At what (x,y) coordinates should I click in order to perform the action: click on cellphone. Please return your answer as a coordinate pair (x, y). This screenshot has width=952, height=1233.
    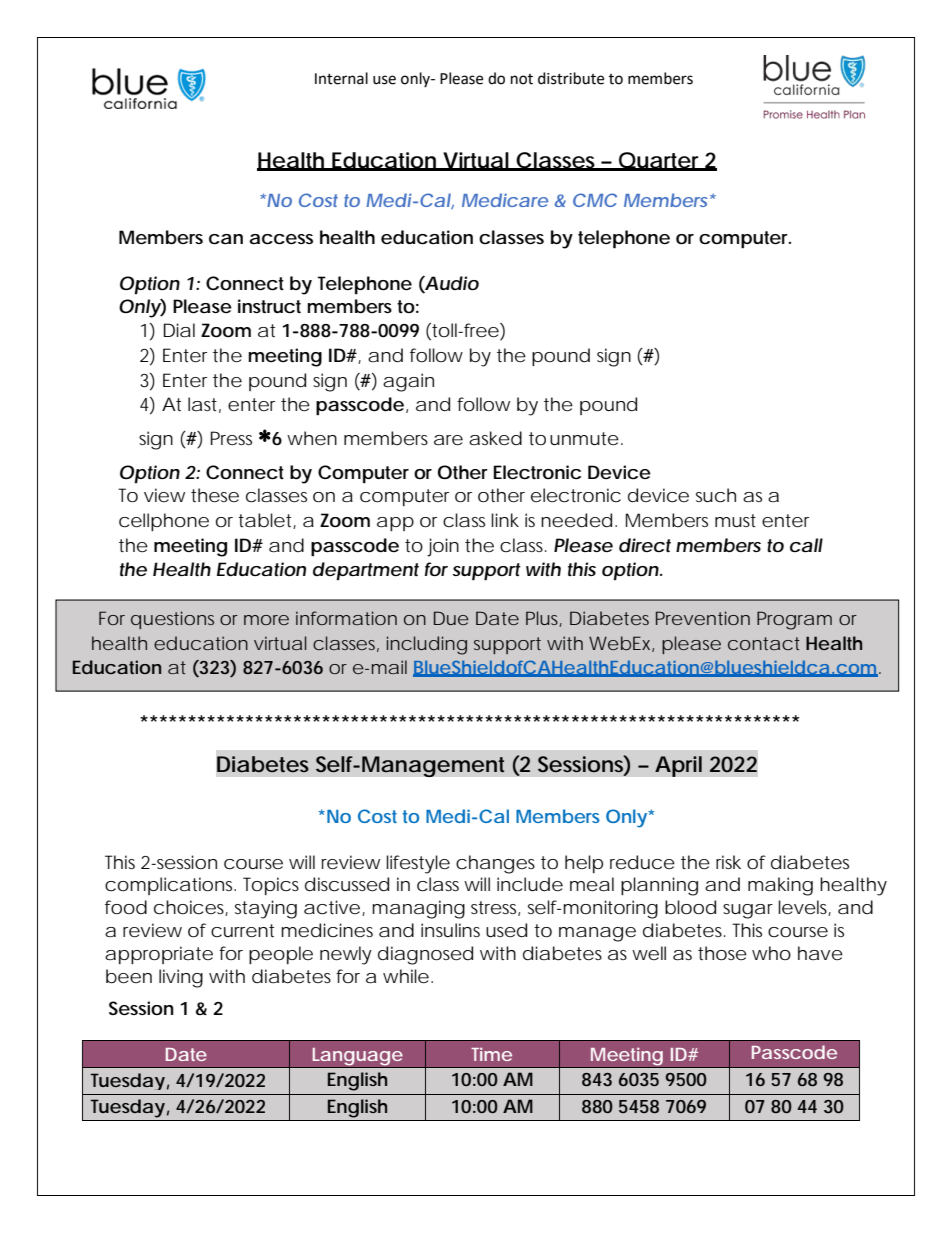
    Looking at the image, I should click on (164, 522).
